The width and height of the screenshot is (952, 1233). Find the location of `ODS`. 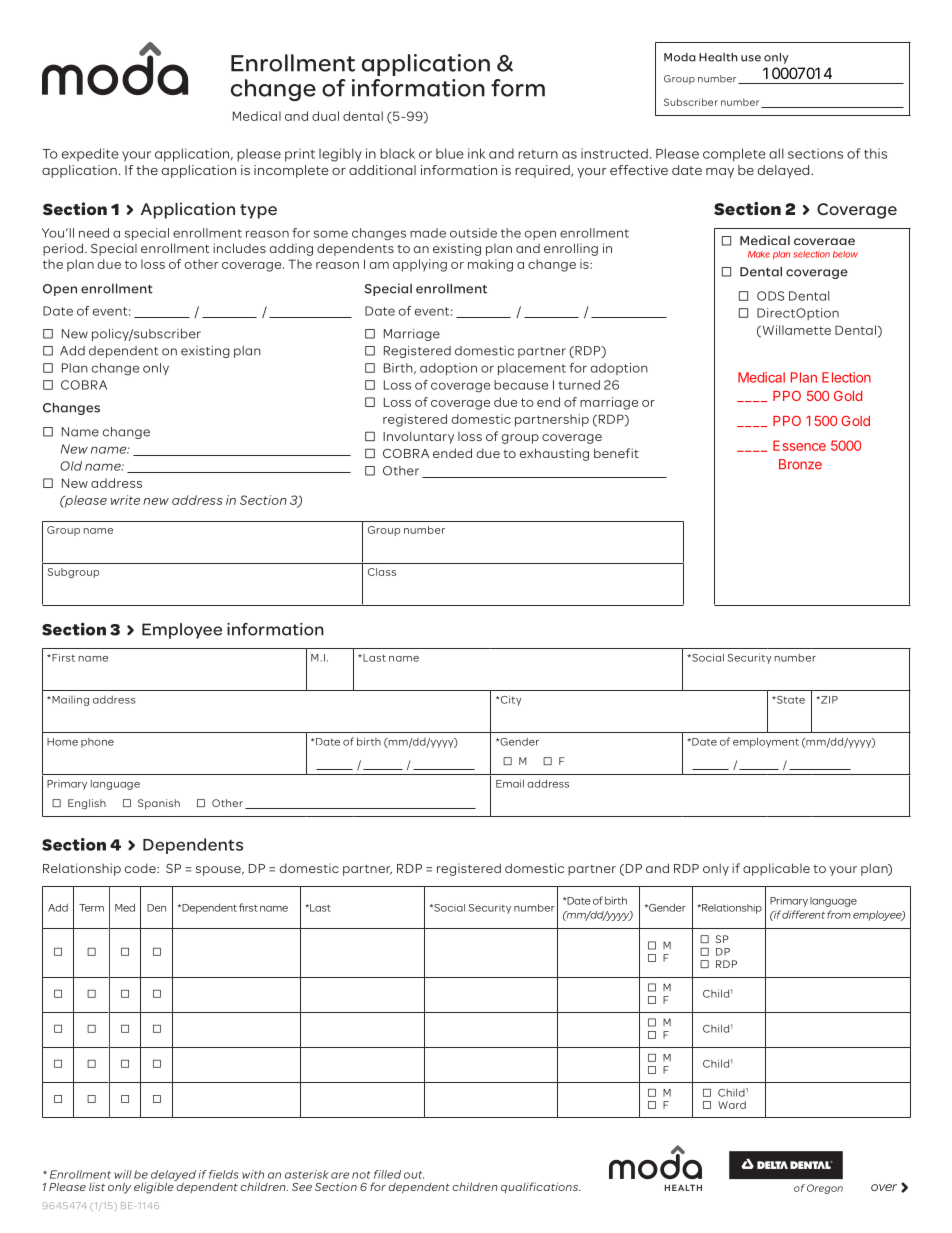

ODS is located at coordinates (770, 296).
